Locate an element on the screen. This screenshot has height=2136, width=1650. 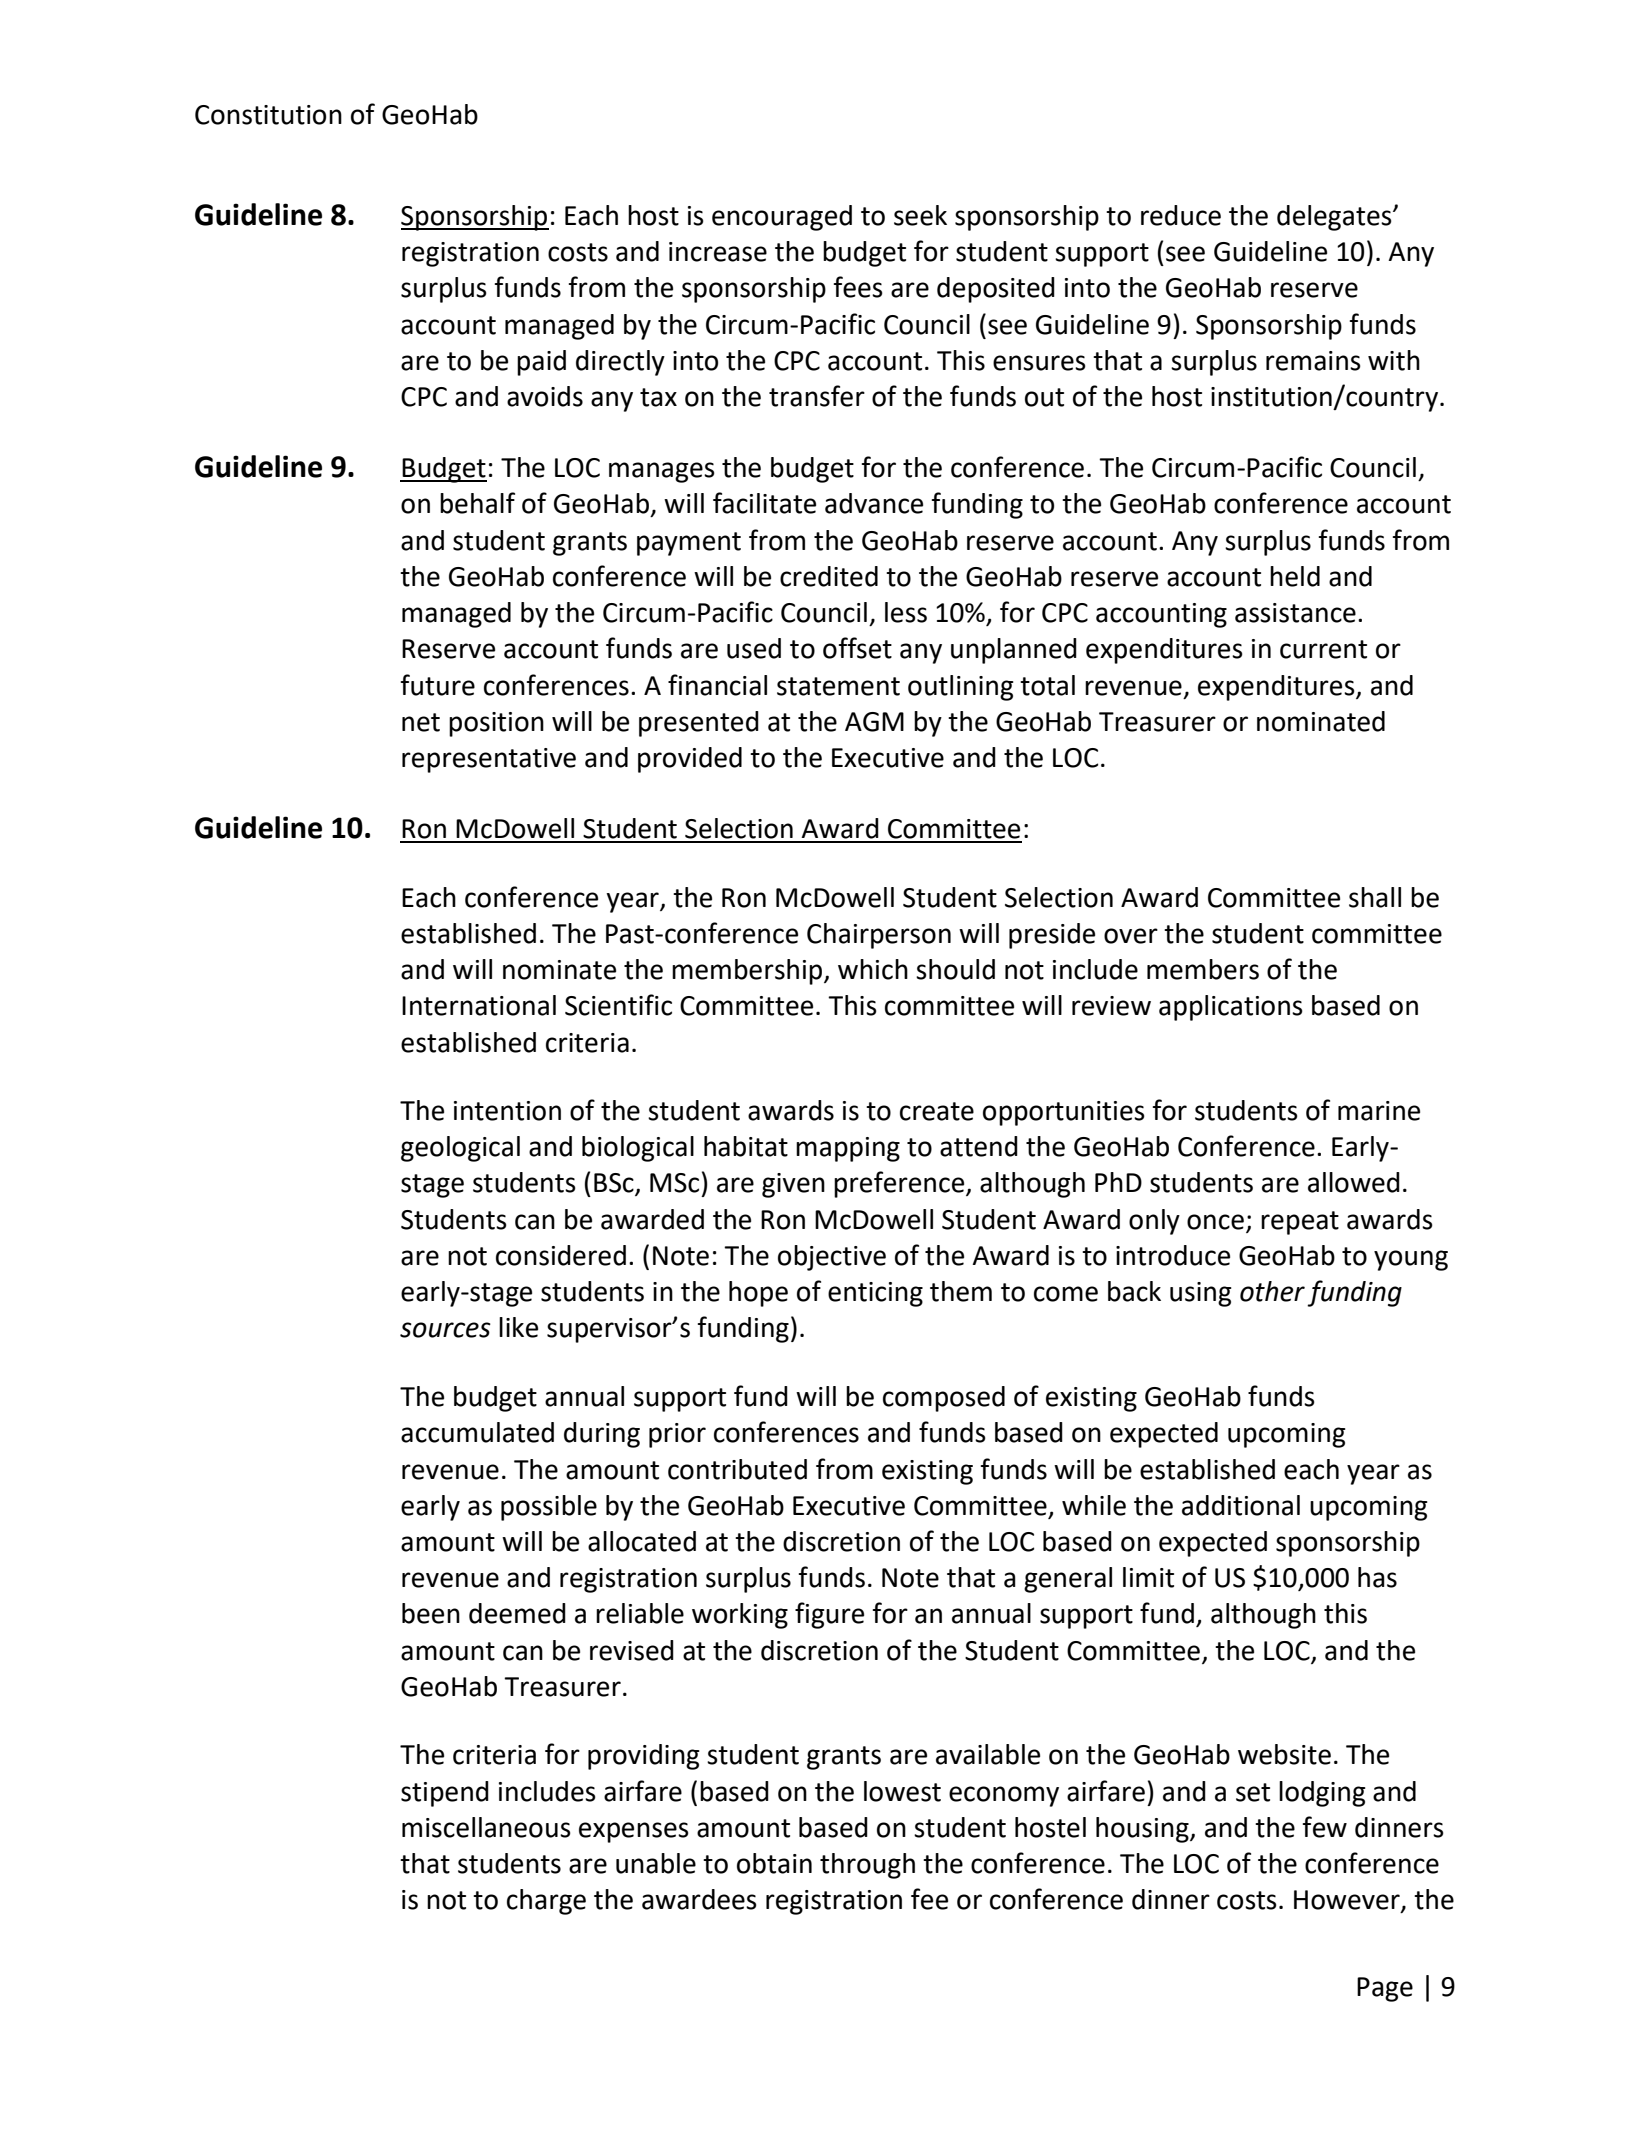
encouraged is located at coordinates (782, 218).
